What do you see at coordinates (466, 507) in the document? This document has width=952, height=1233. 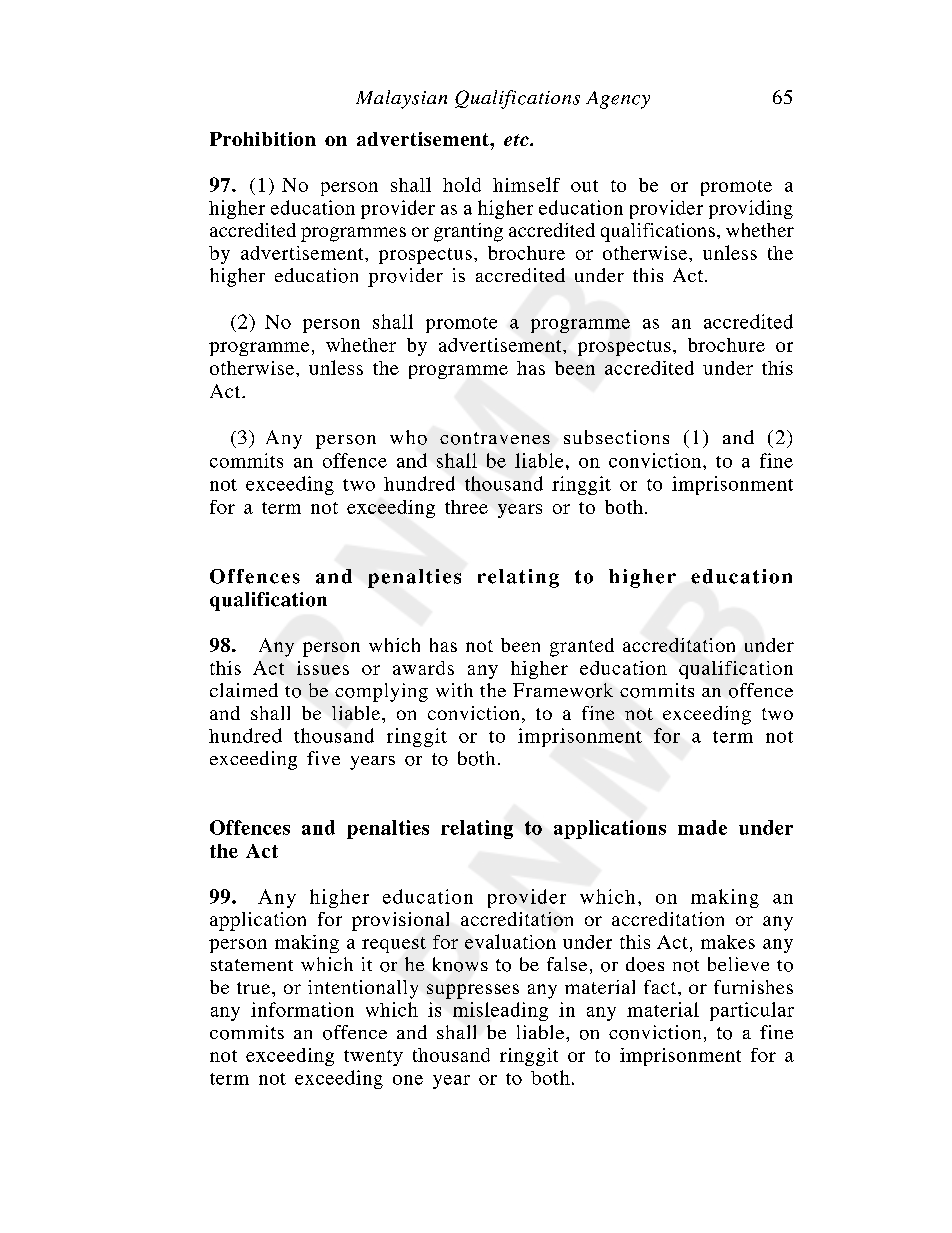 I see `three` at bounding box center [466, 507].
